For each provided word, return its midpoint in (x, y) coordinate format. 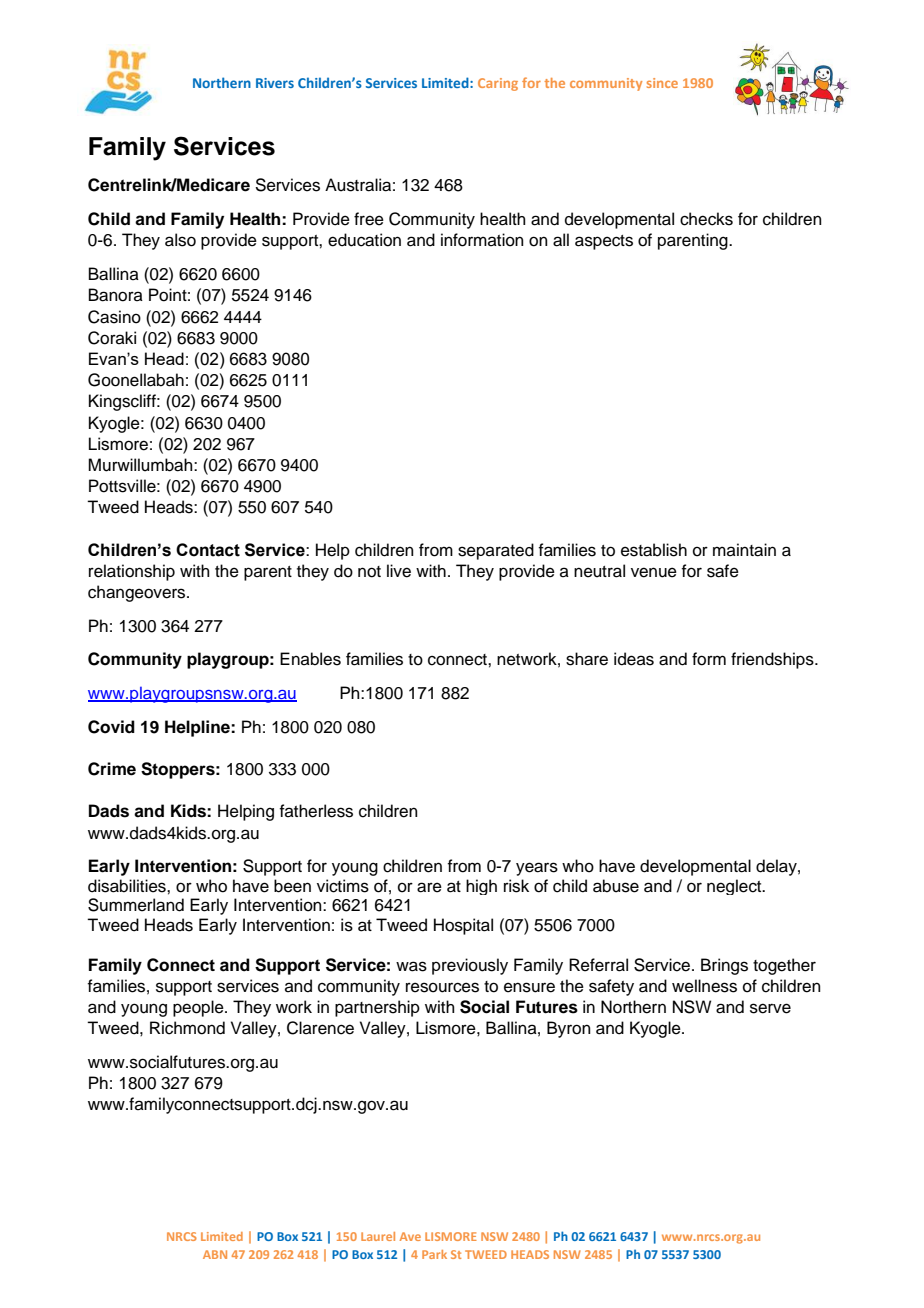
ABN (215, 1254)
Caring (498, 84)
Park (434, 1254)
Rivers (275, 83)
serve (770, 1008)
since (662, 83)
